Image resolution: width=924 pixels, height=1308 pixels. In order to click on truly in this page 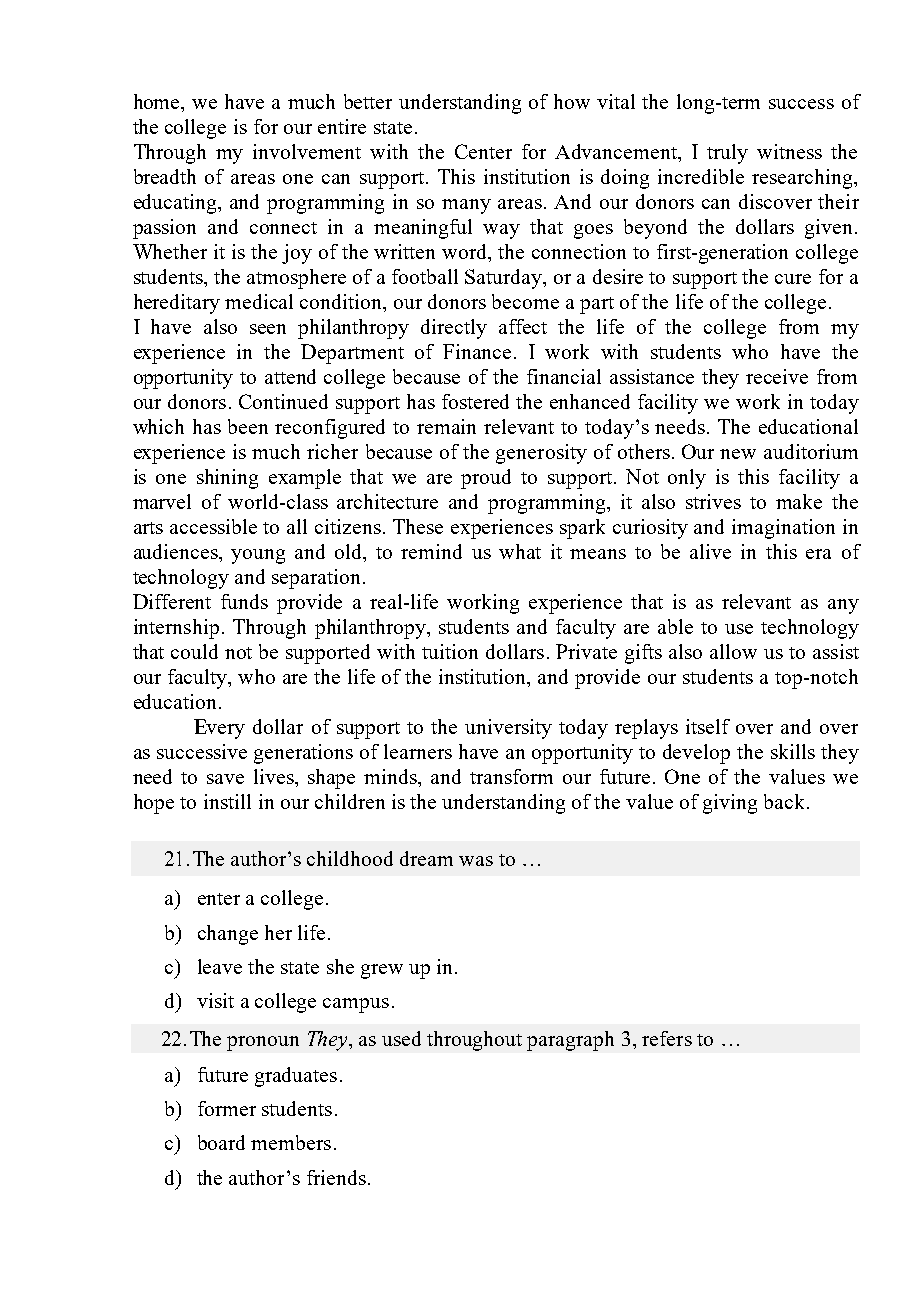, I will do `click(727, 154)`.
